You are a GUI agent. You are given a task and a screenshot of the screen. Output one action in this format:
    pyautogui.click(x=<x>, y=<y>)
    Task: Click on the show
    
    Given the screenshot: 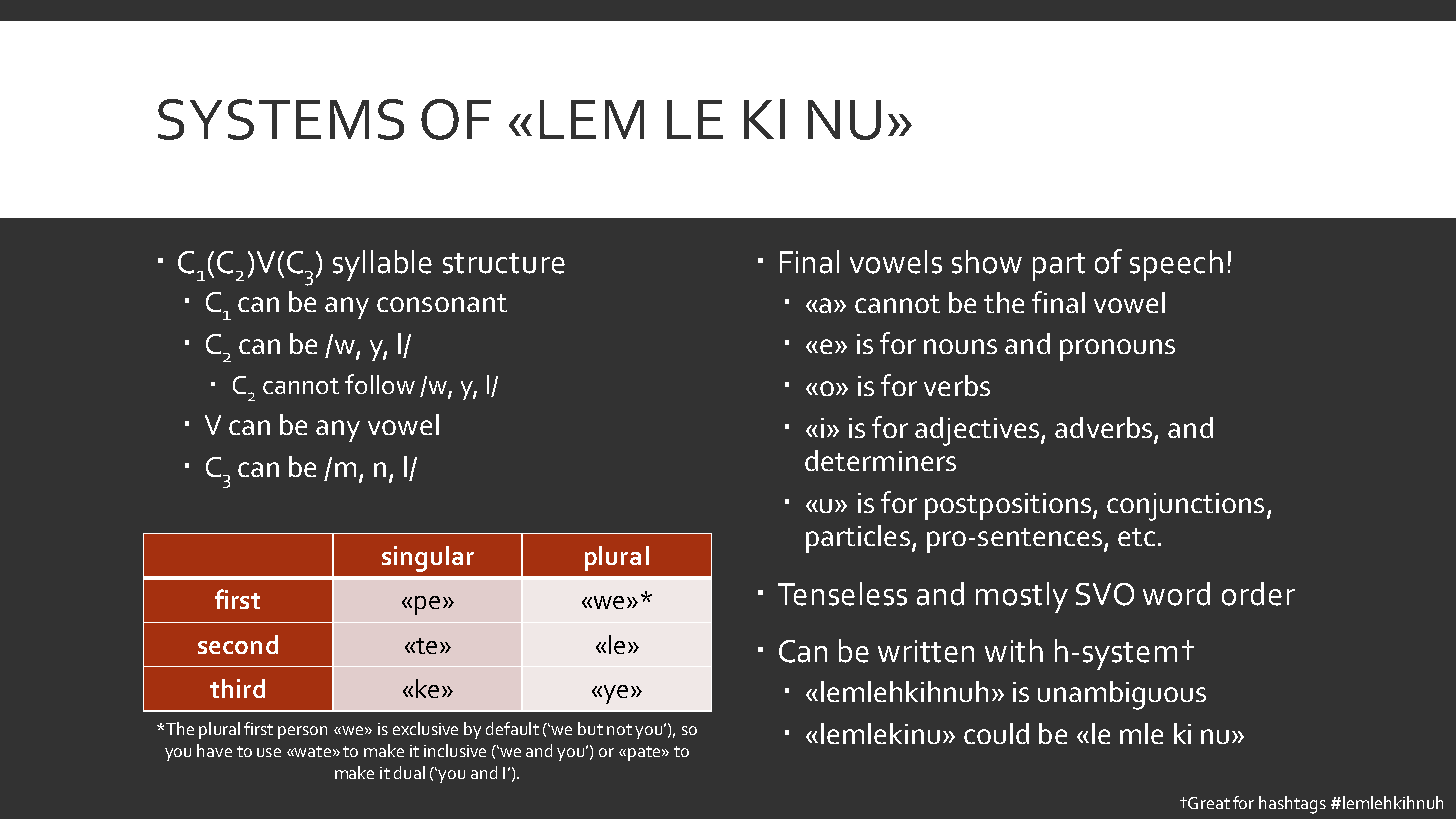 What is the action you would take?
    pyautogui.click(x=987, y=262)
